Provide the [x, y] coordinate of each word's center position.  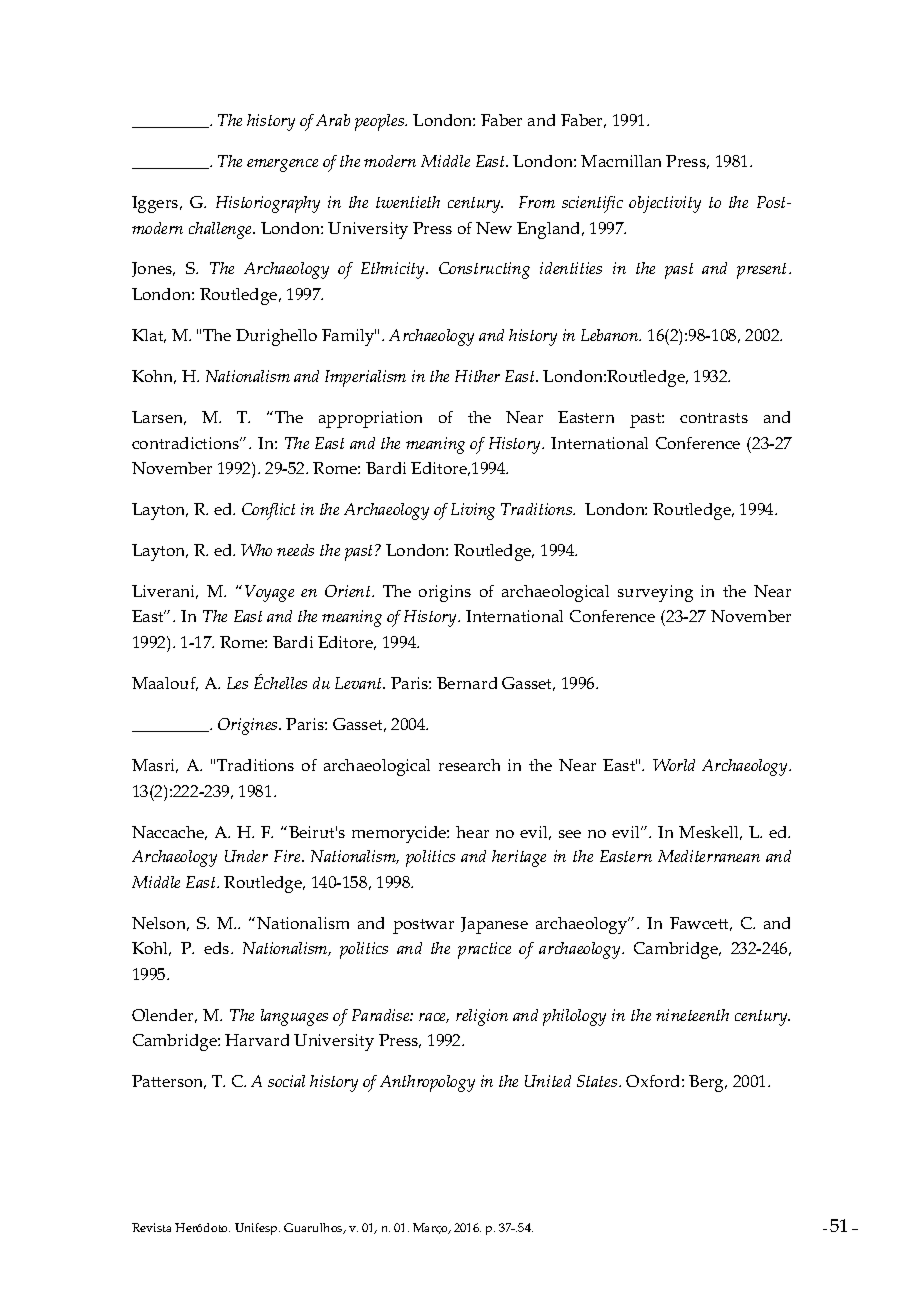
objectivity [665, 204]
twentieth [408, 202]
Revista [151, 1227]
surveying [655, 593]
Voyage [269, 593]
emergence [282, 165]
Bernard [467, 683]
